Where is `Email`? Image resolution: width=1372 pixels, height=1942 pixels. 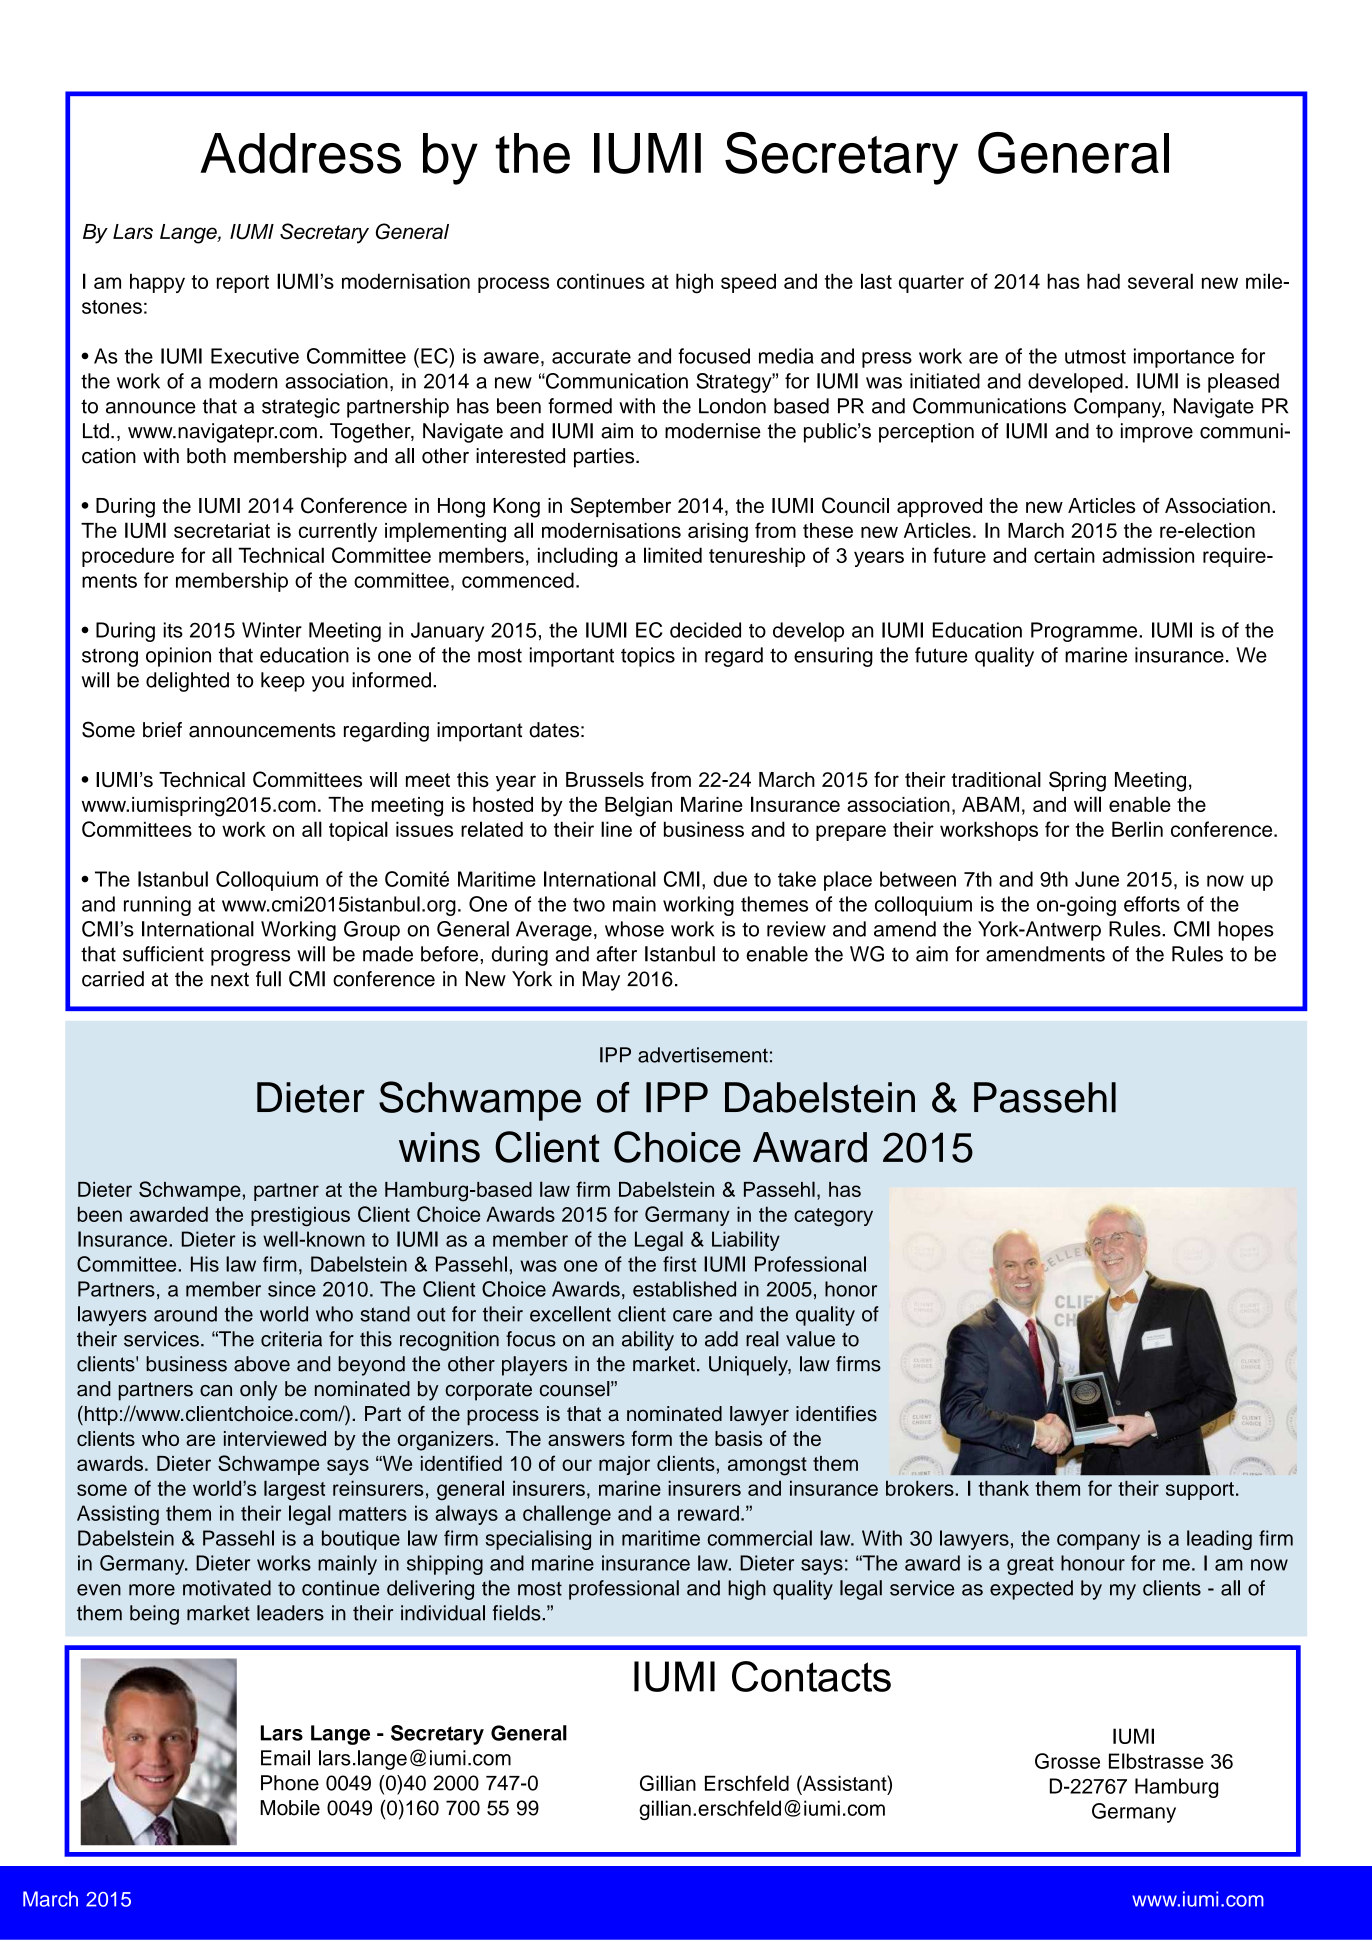 Email is located at coordinates (285, 1758).
